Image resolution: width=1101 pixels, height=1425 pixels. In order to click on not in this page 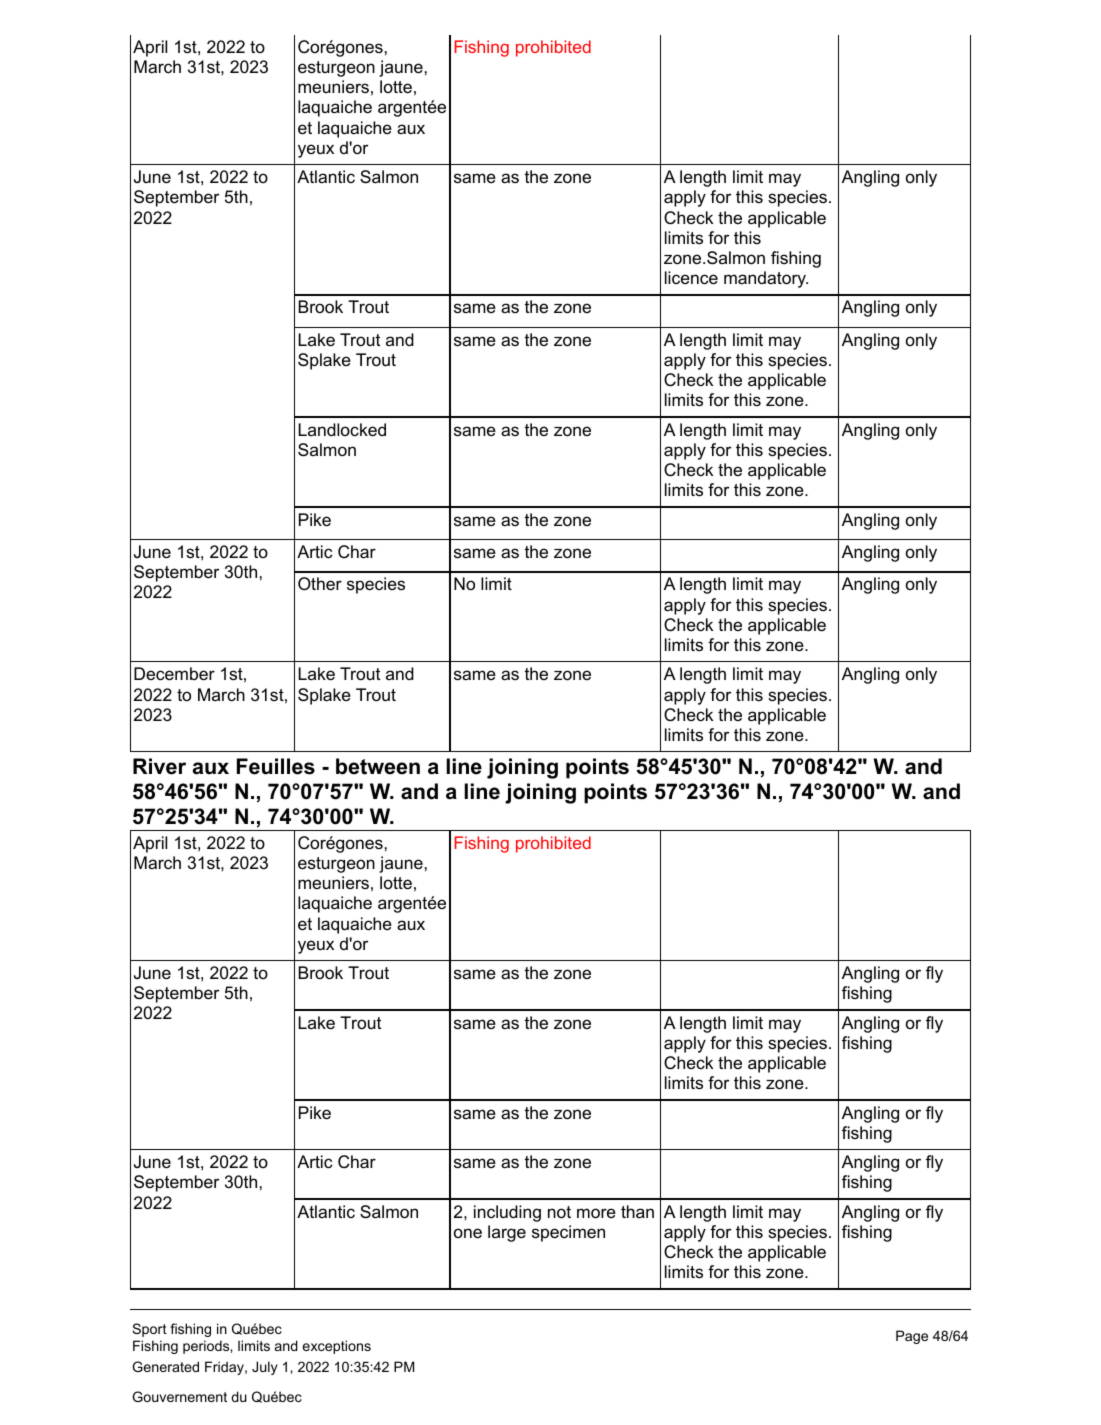, I will do `click(559, 1212)`.
